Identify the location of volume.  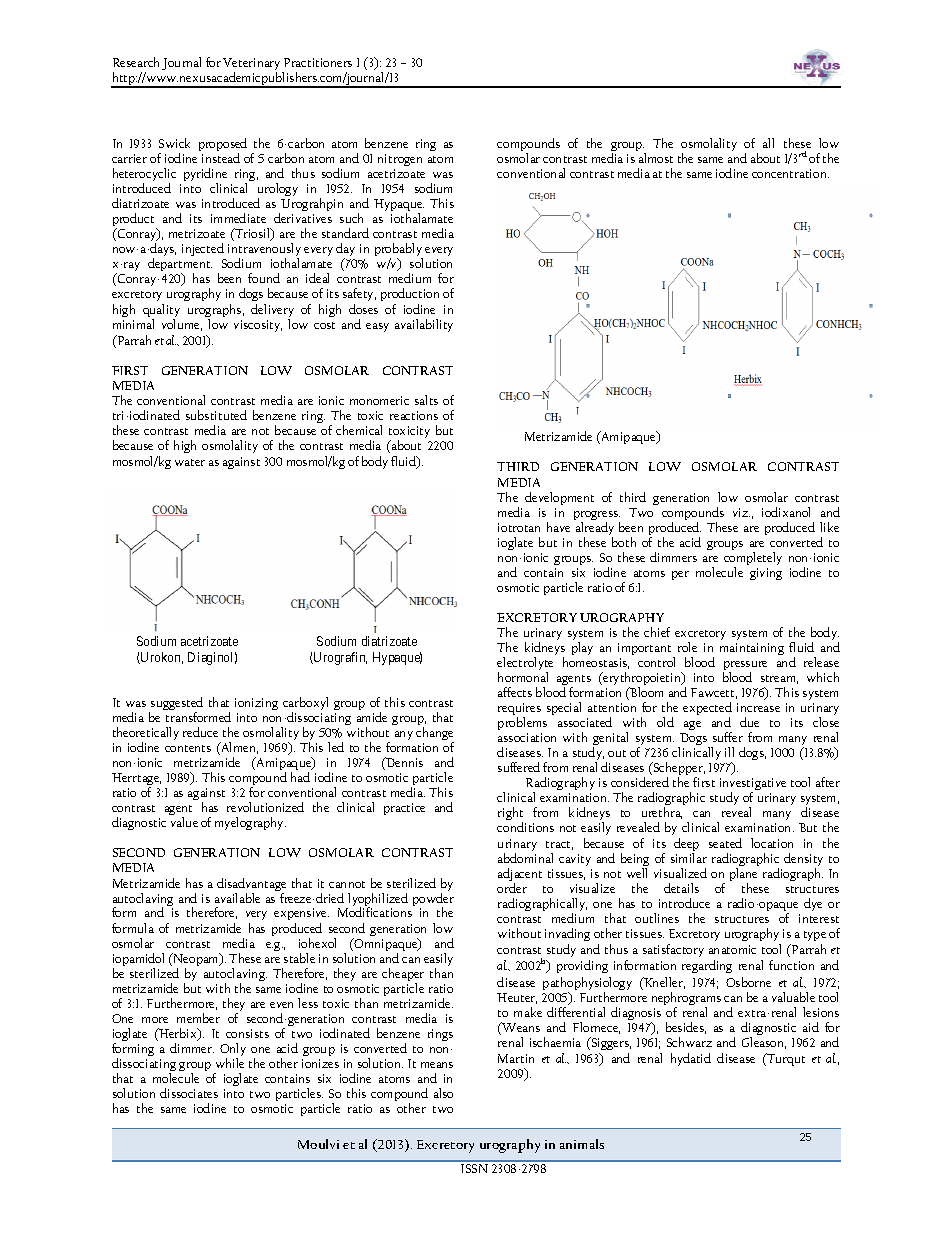
(182, 325).
